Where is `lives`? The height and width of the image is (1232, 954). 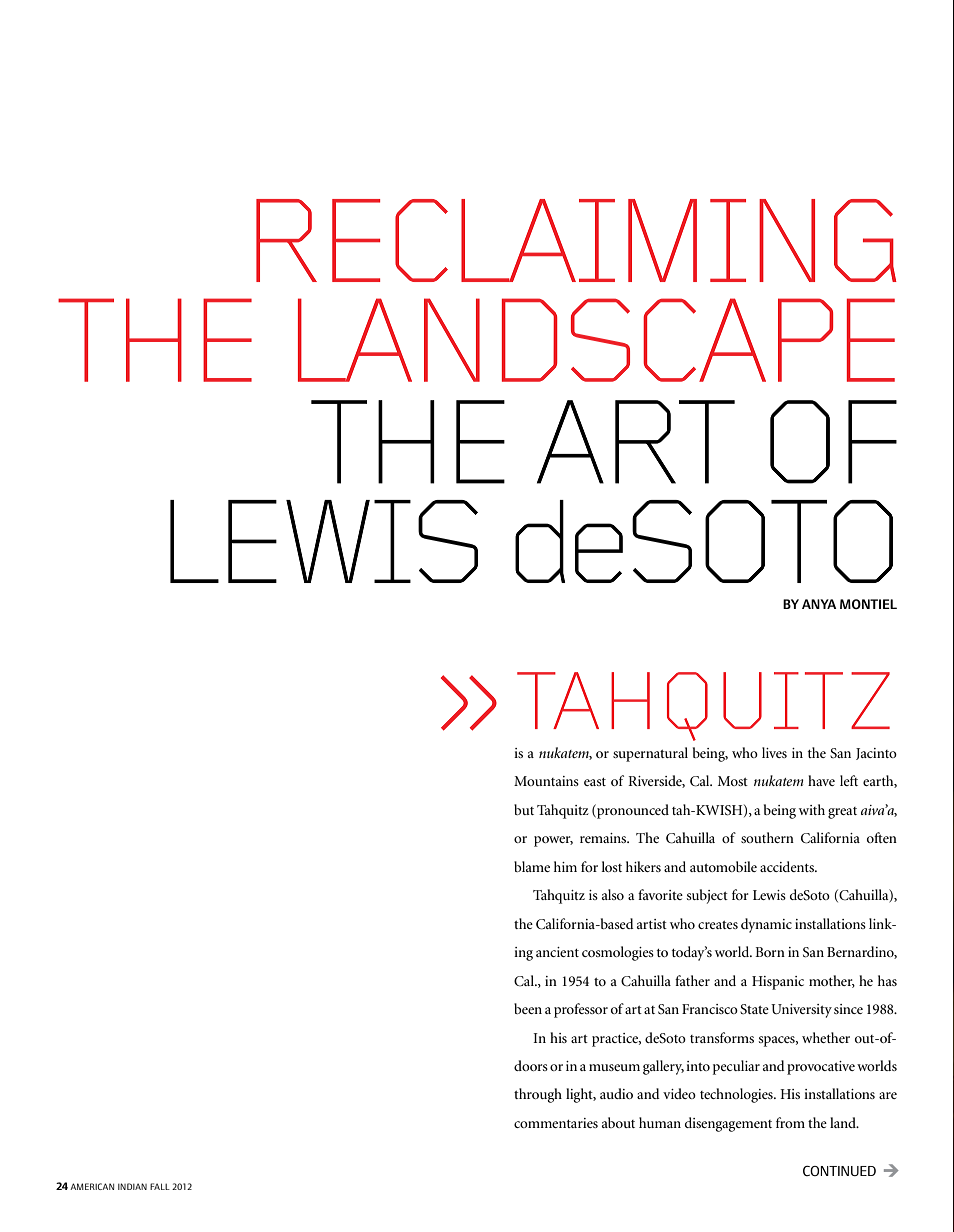
lives is located at coordinates (774, 752).
